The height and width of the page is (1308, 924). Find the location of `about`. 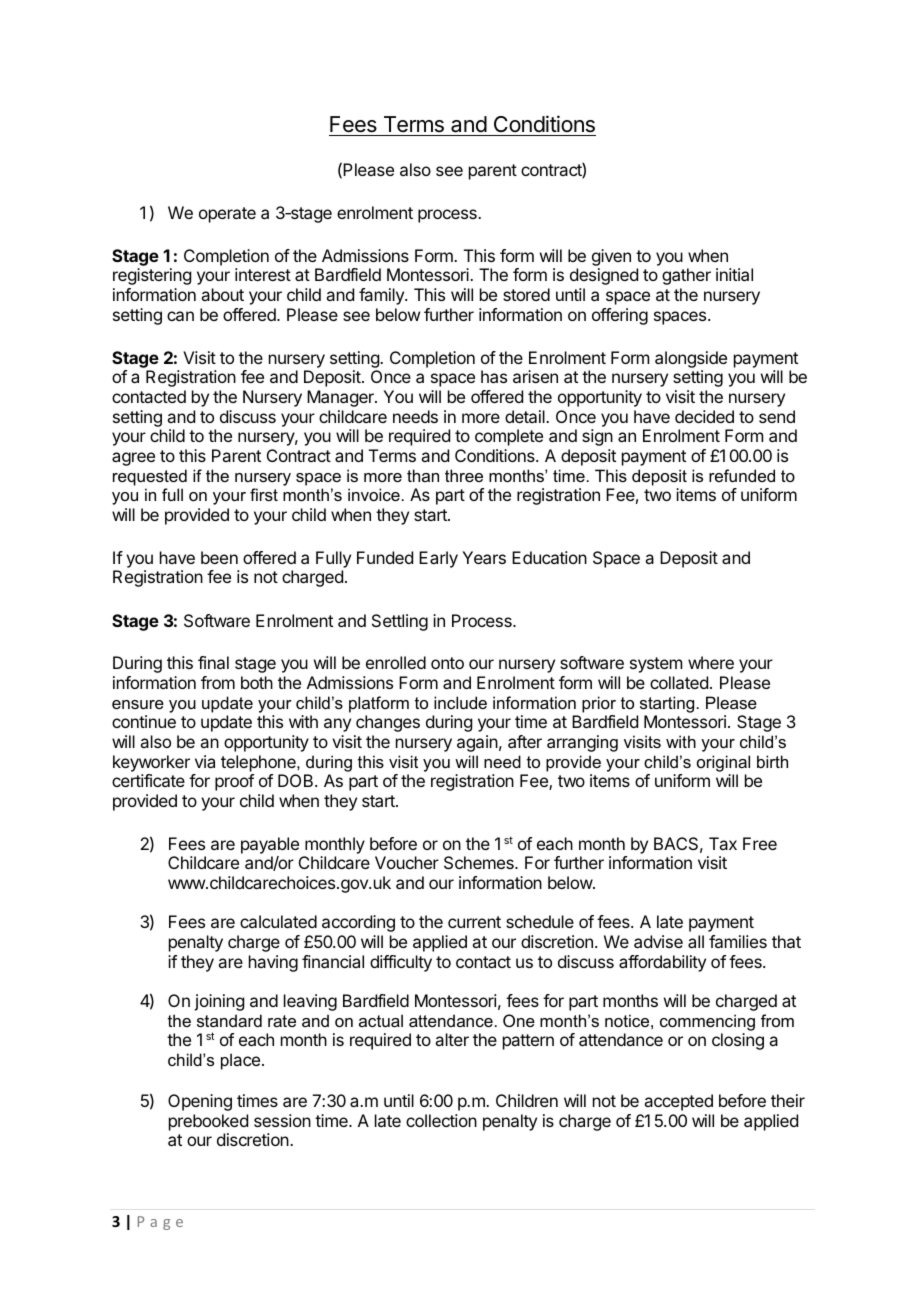

about is located at coordinates (222, 294).
